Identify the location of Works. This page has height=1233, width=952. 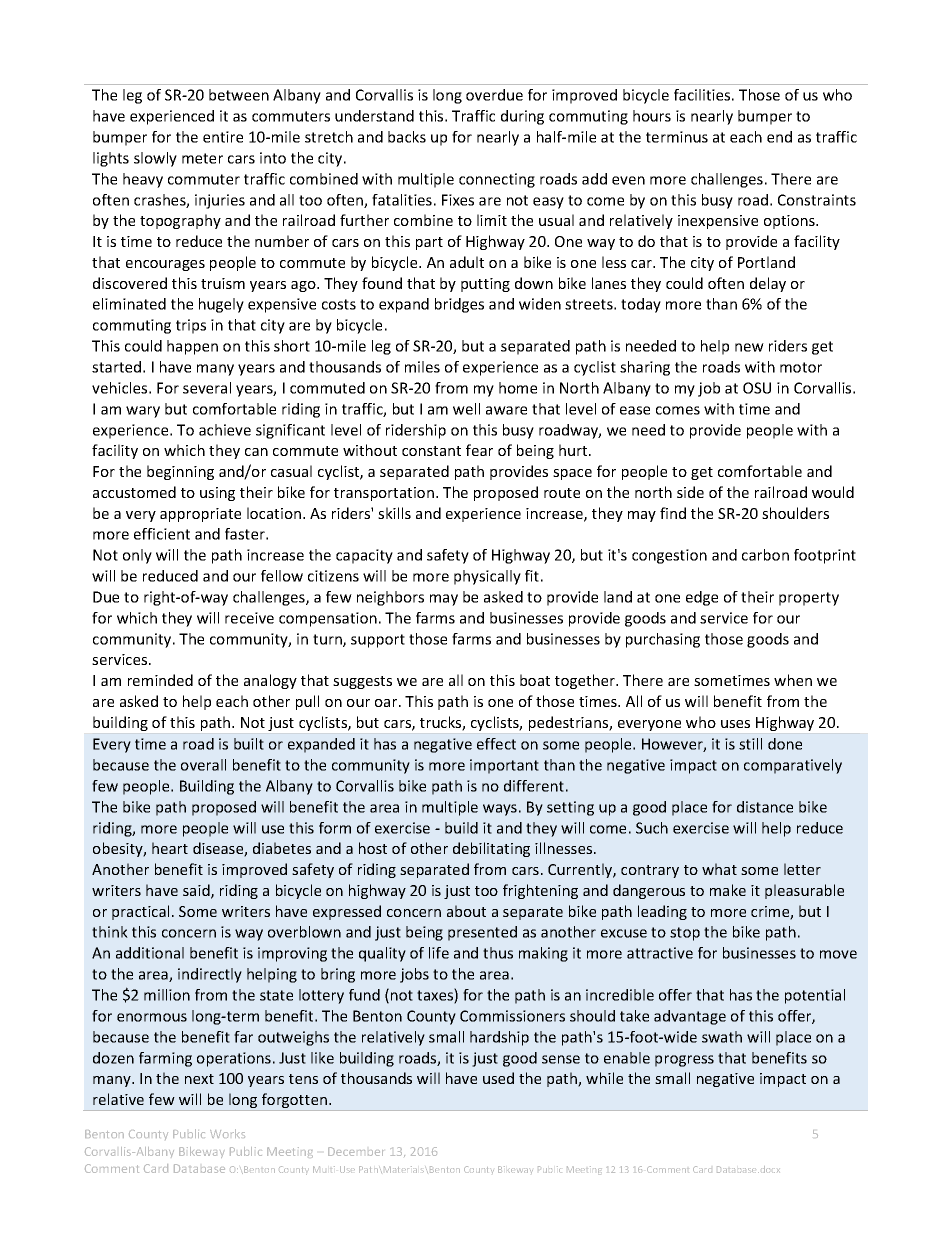
(227, 1133).
